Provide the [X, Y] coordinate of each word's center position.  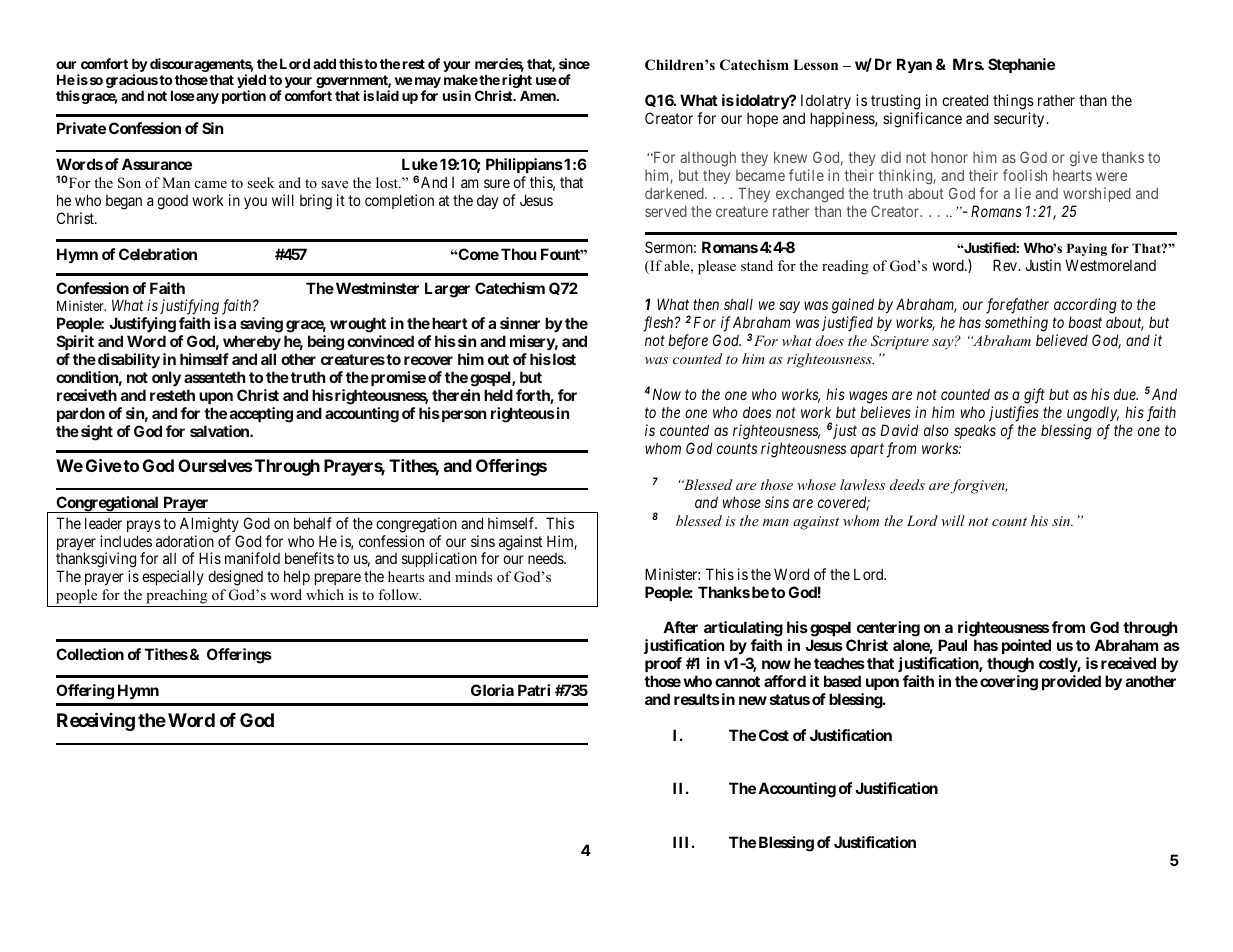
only [166, 378]
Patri [534, 690]
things [1013, 102]
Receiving [96, 721]
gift [1034, 396]
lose [183, 96]
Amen [539, 96]
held [498, 395]
